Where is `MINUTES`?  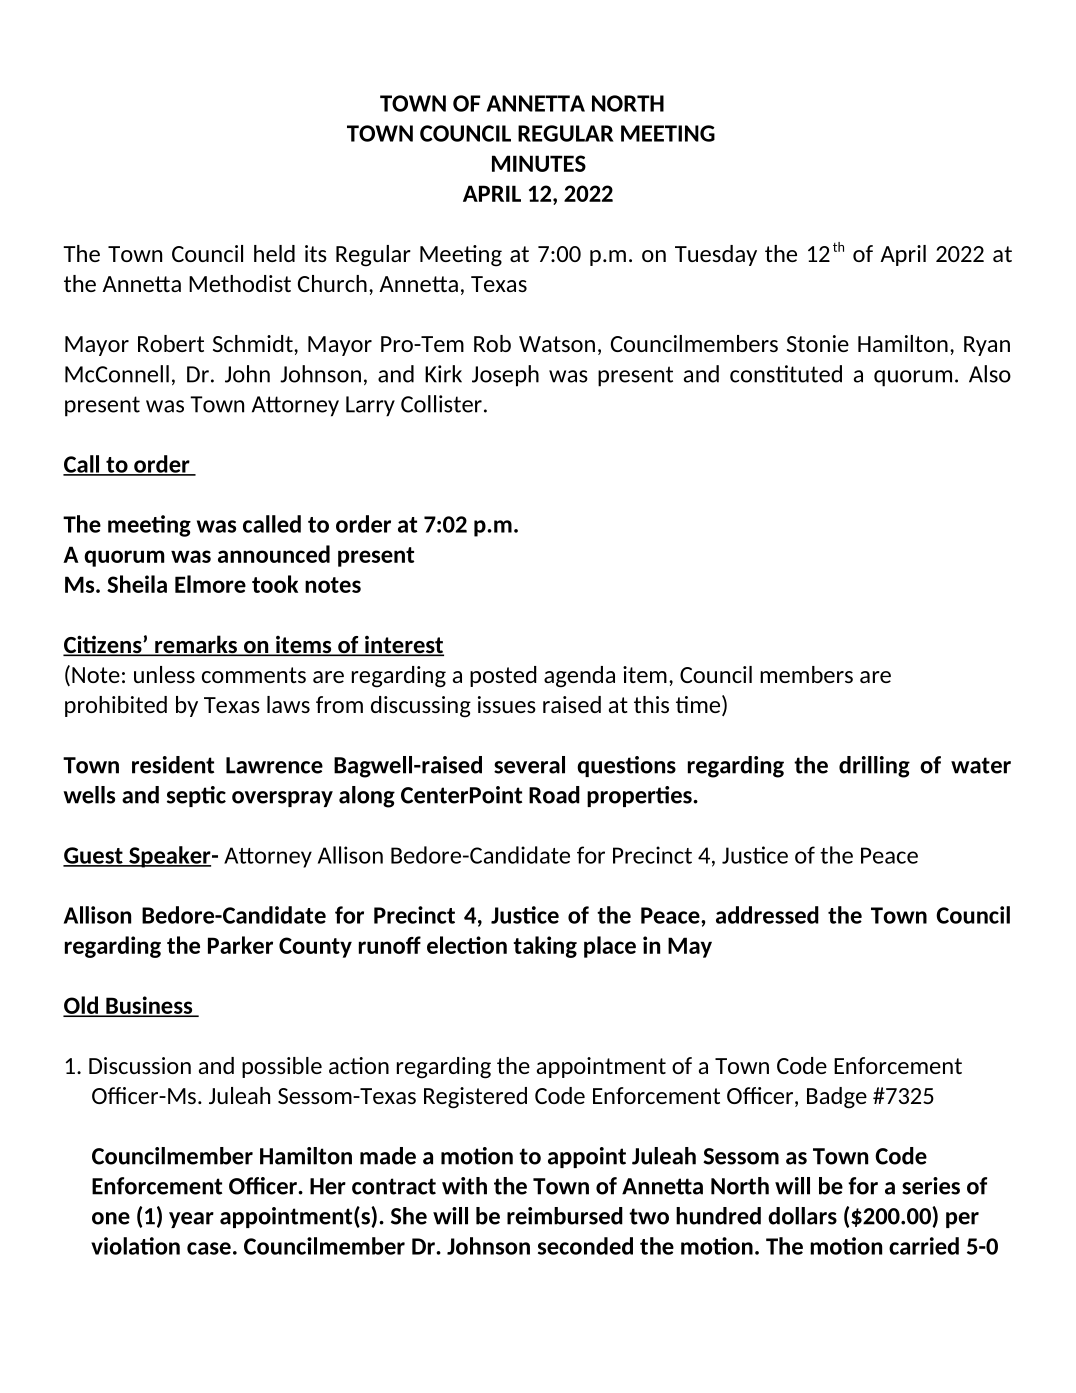 MINUTES is located at coordinates (539, 163).
